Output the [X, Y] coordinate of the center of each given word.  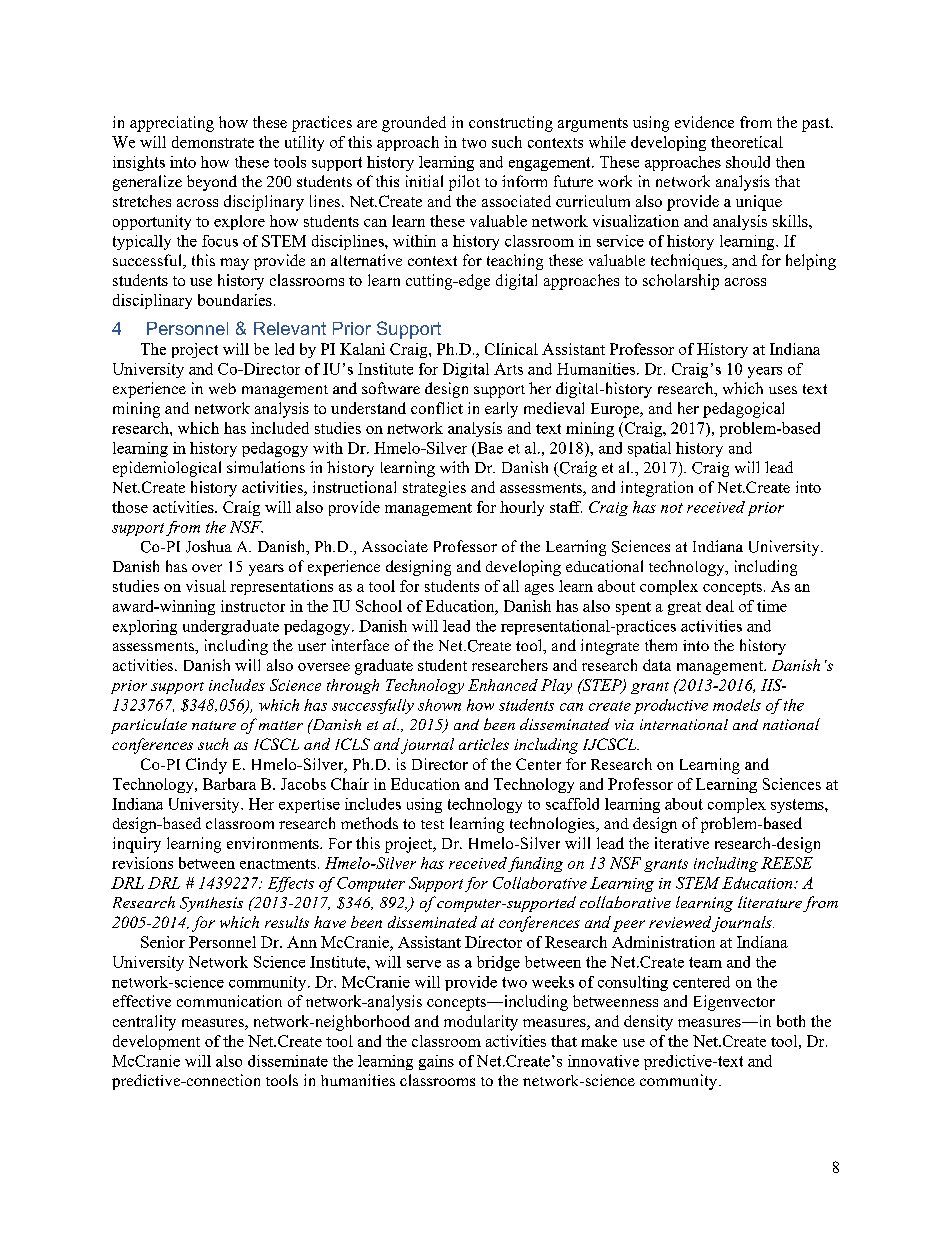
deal [720, 606]
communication [229, 1001]
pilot [464, 183]
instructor [253, 606]
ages [539, 589]
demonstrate [213, 142]
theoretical [747, 142]
